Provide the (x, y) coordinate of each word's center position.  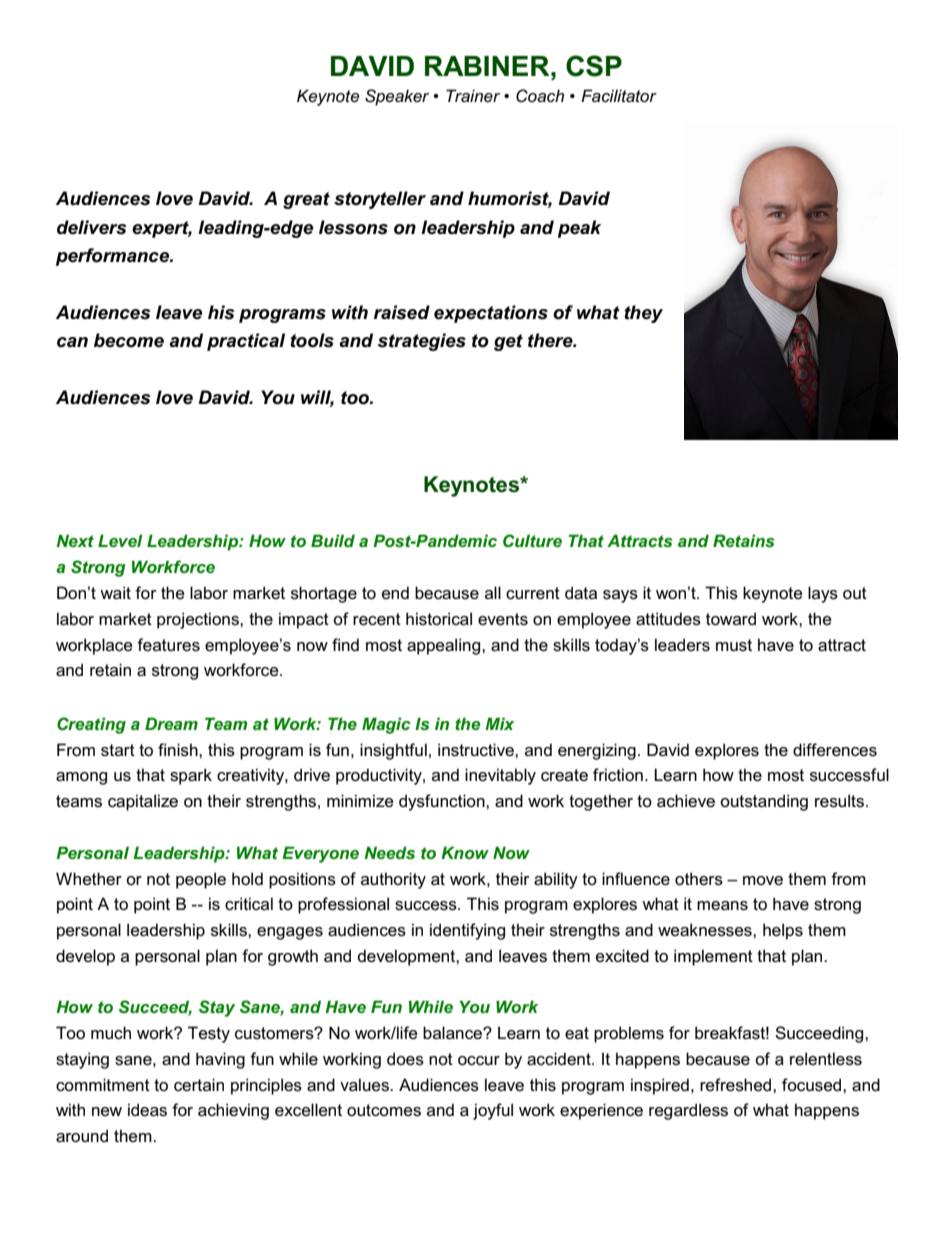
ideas (147, 1110)
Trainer (473, 95)
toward (731, 618)
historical (439, 619)
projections (199, 620)
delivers (92, 227)
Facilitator (619, 95)
